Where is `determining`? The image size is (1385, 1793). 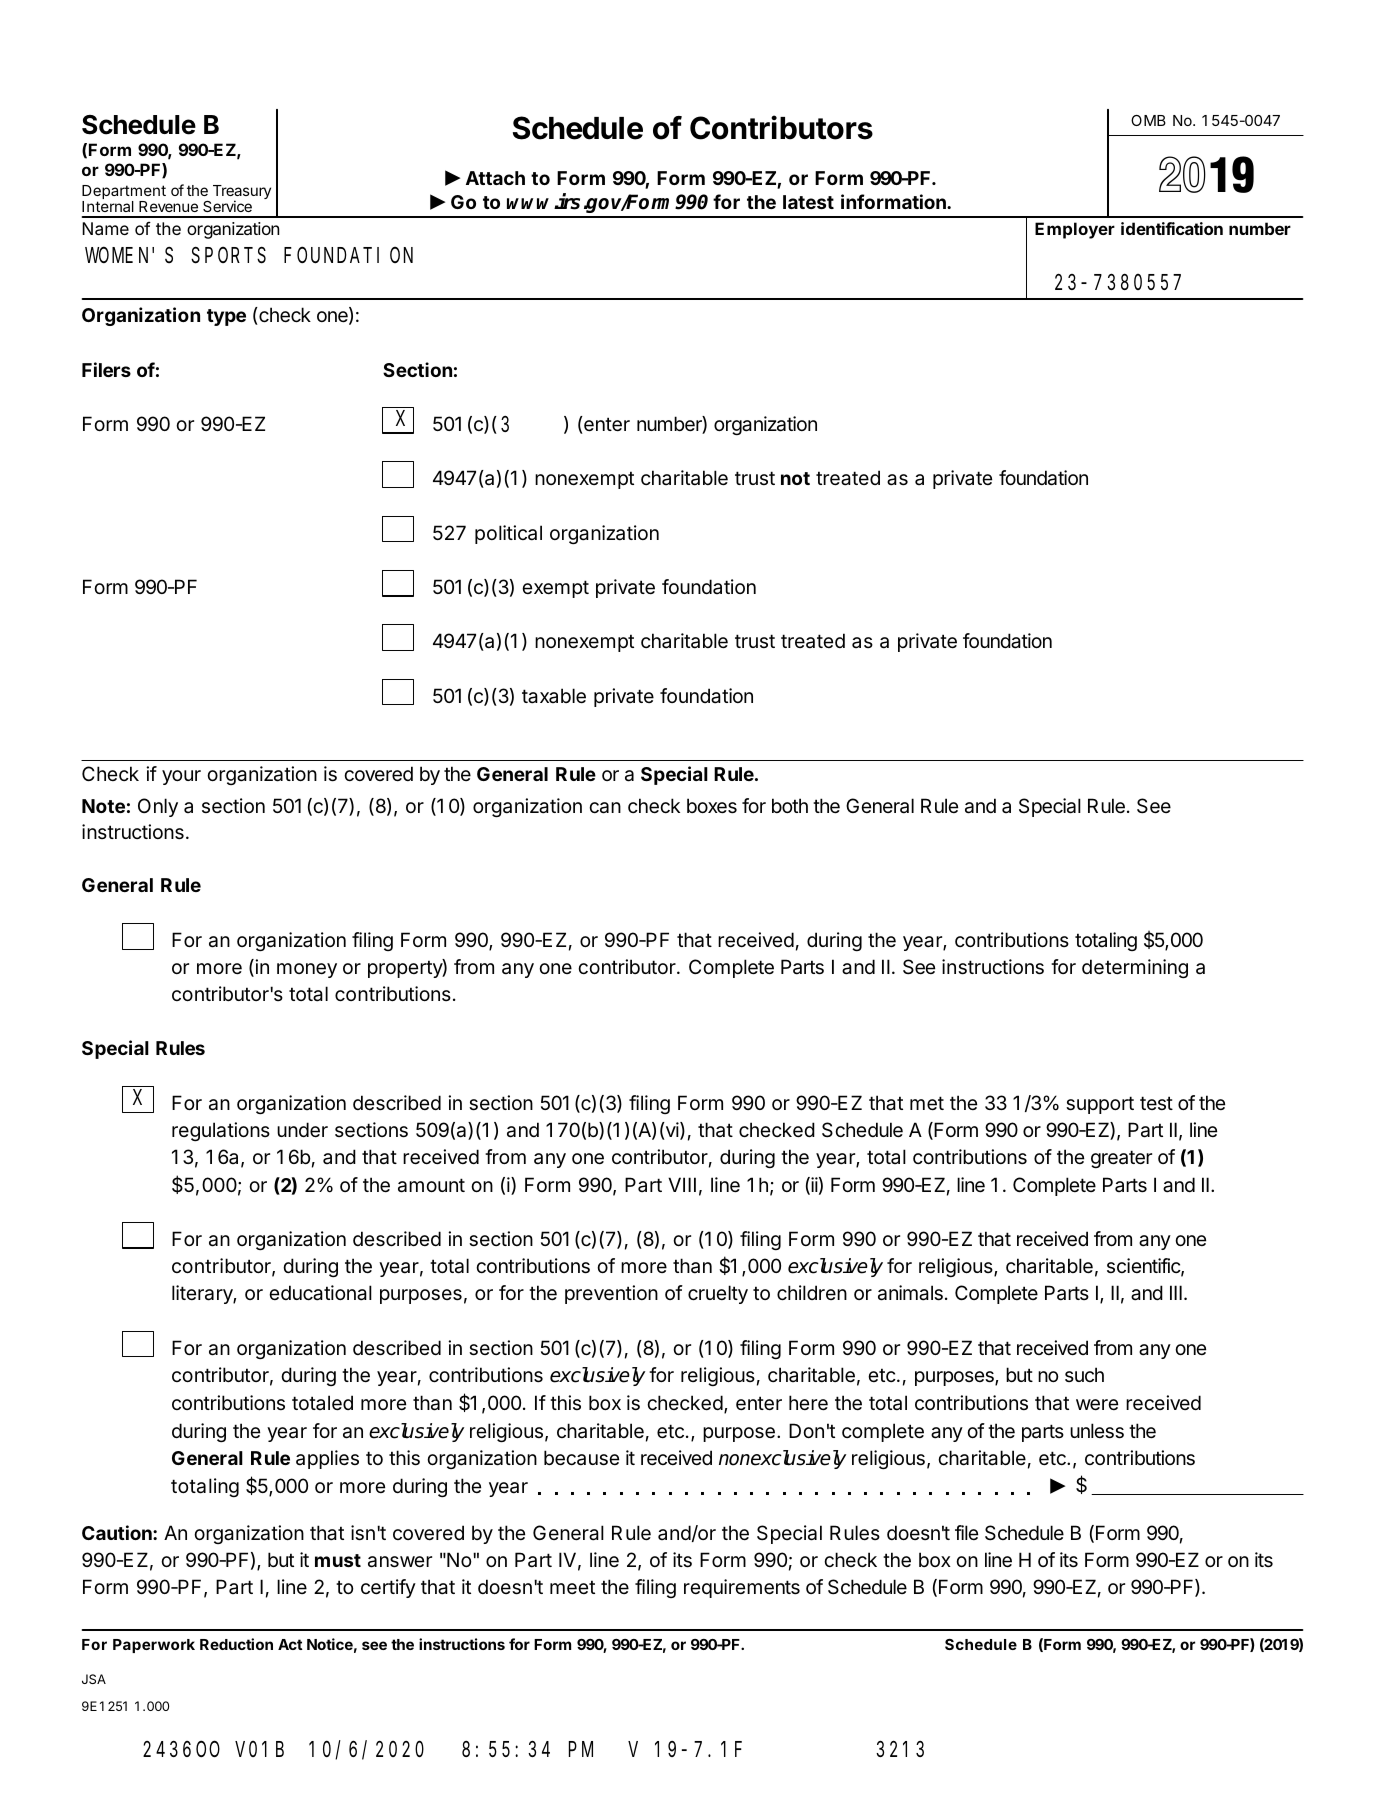
determining is located at coordinates (1135, 968).
